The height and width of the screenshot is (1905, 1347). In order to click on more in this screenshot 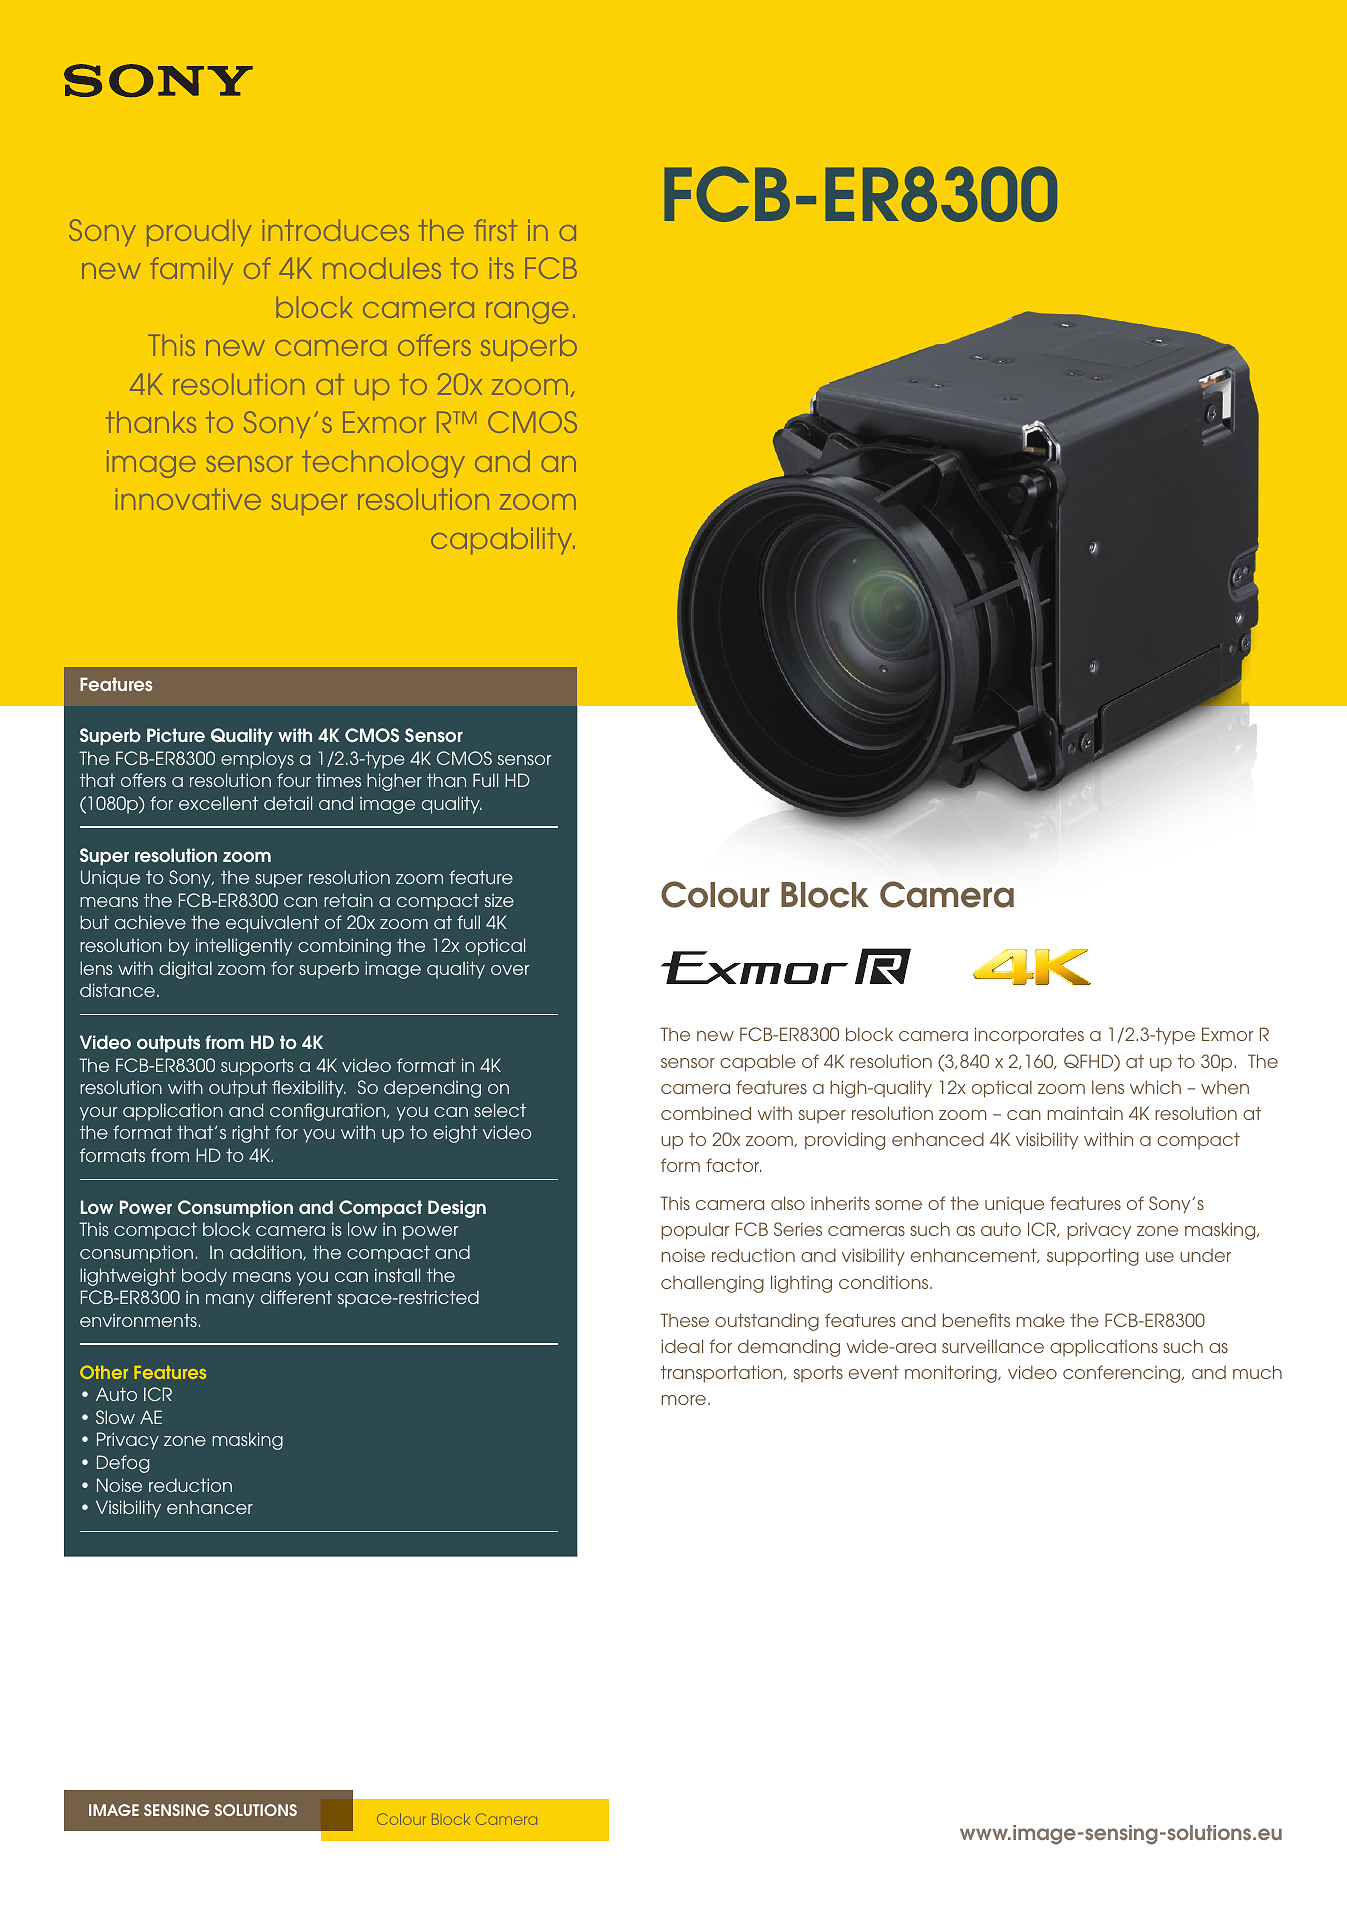, I will do `click(683, 1400)`.
